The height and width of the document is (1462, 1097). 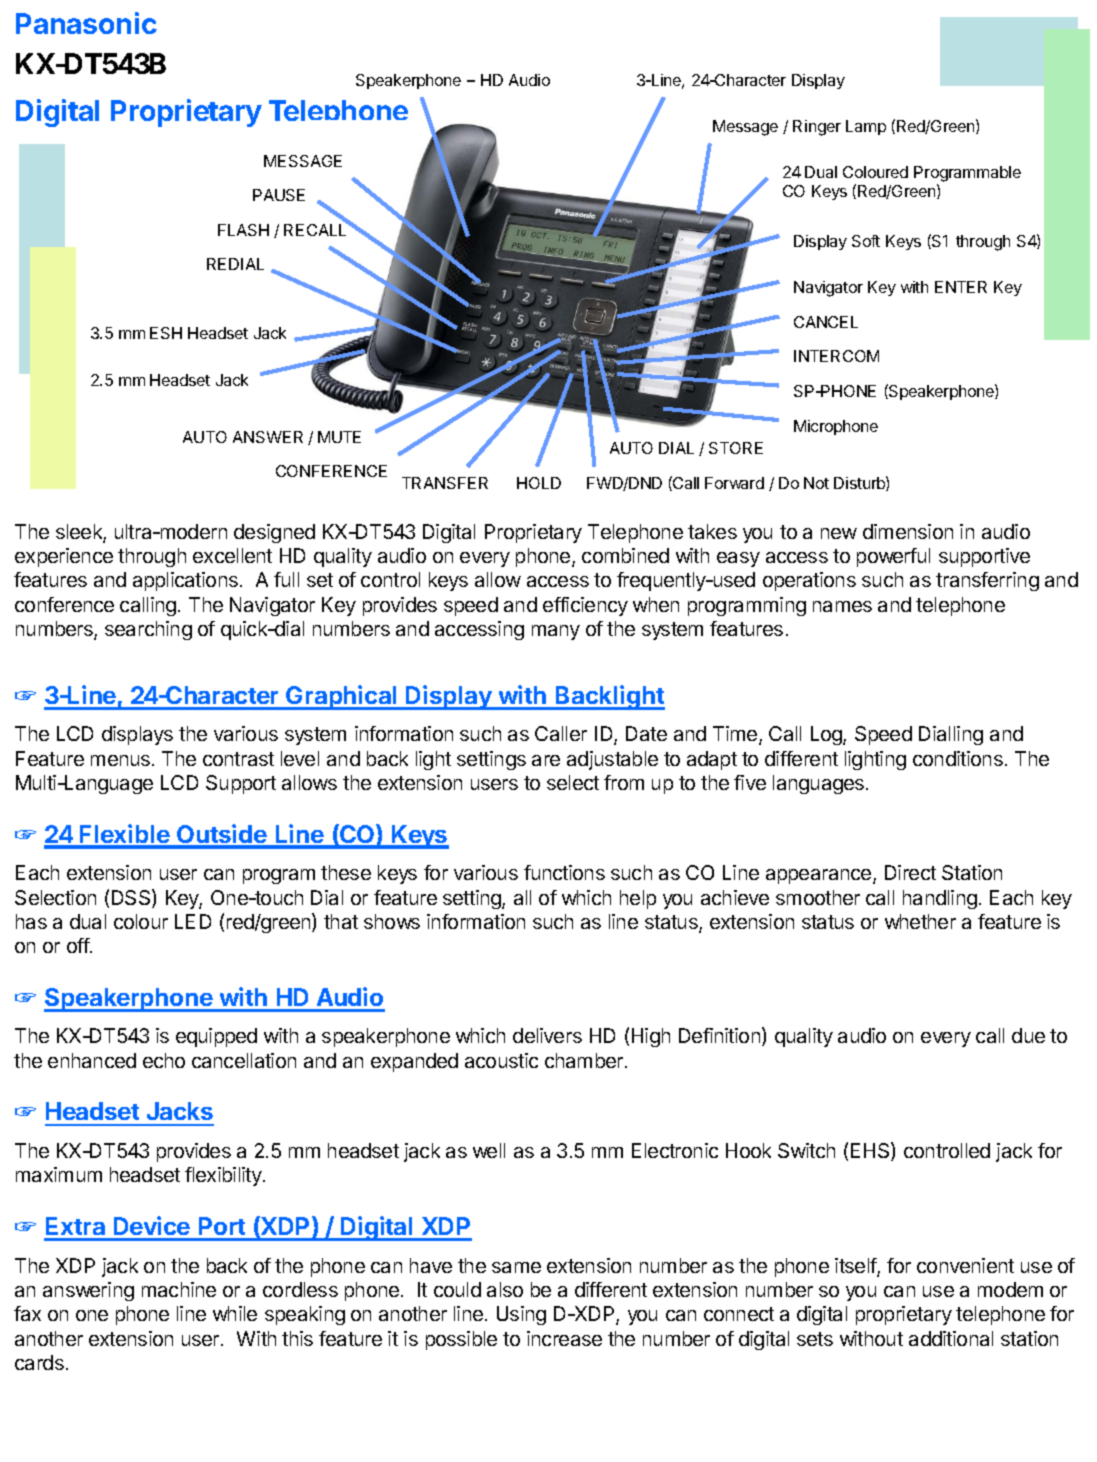 I want to click on Ringer, so click(x=817, y=128).
